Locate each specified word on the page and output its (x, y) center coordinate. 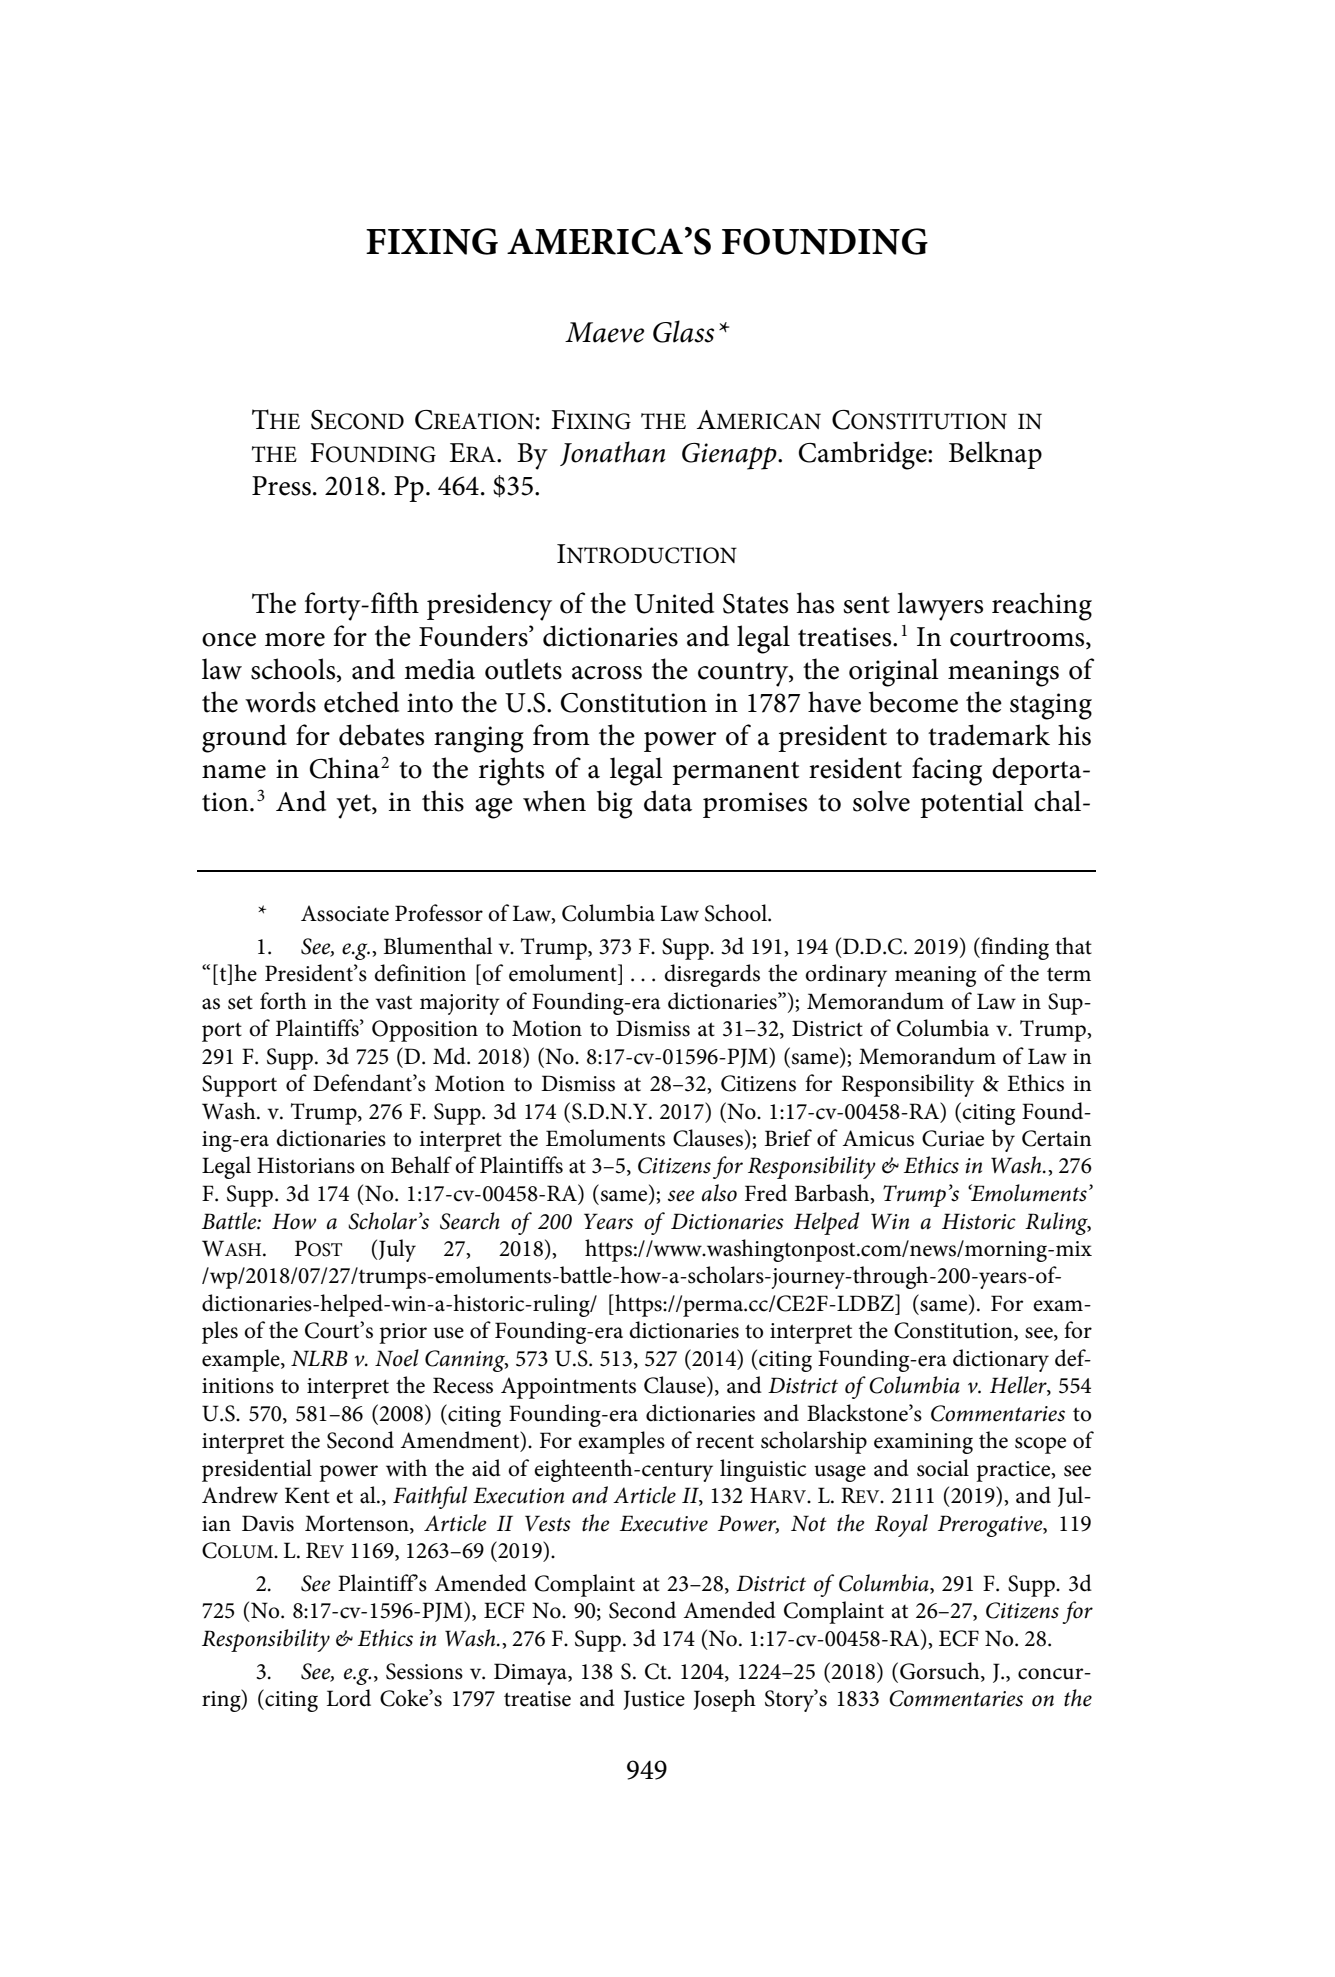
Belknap (995, 455)
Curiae (953, 1138)
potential (972, 804)
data (668, 801)
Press (281, 486)
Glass (683, 331)
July (396, 1250)
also (719, 1193)
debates (381, 735)
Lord (349, 1698)
